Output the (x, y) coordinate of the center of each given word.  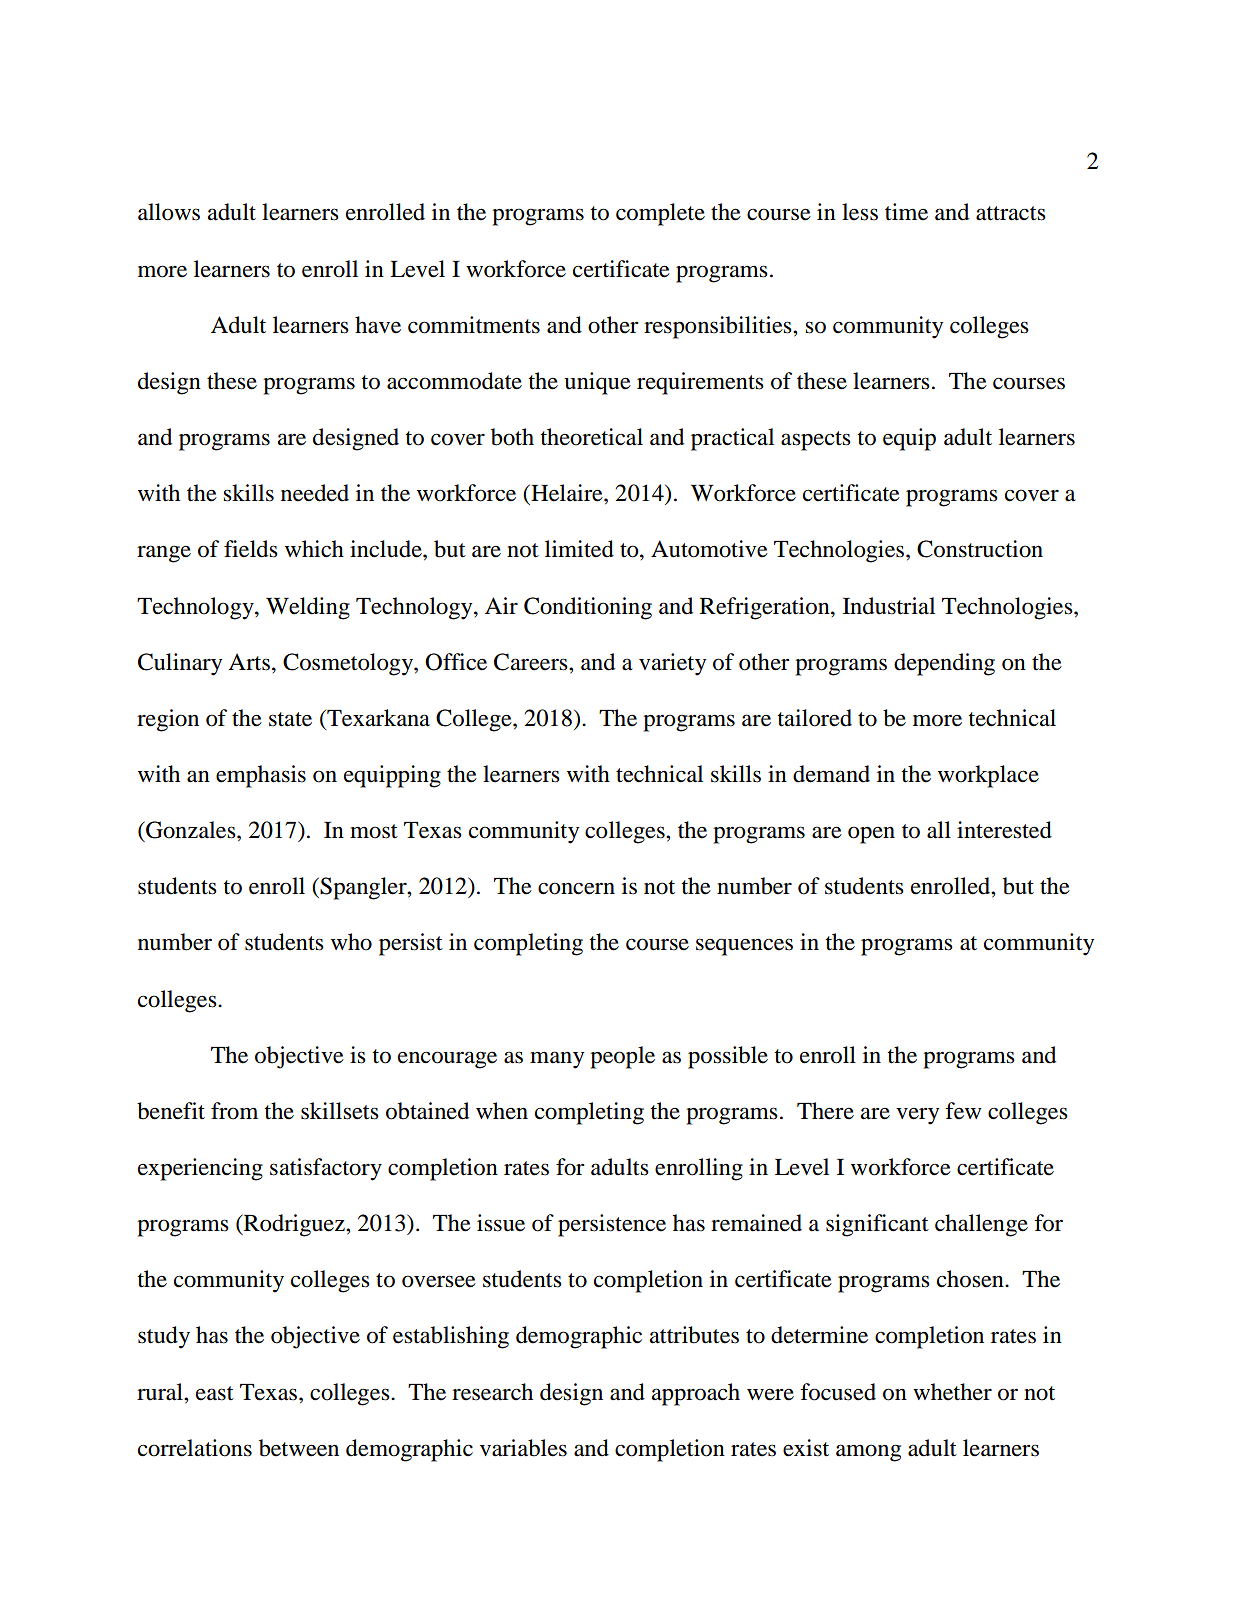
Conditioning (588, 608)
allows (169, 212)
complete (660, 214)
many (557, 1060)
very (917, 1116)
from (234, 1111)
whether (952, 1392)
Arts (249, 662)
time (906, 212)
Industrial (889, 606)
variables (523, 1448)
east (215, 1393)
